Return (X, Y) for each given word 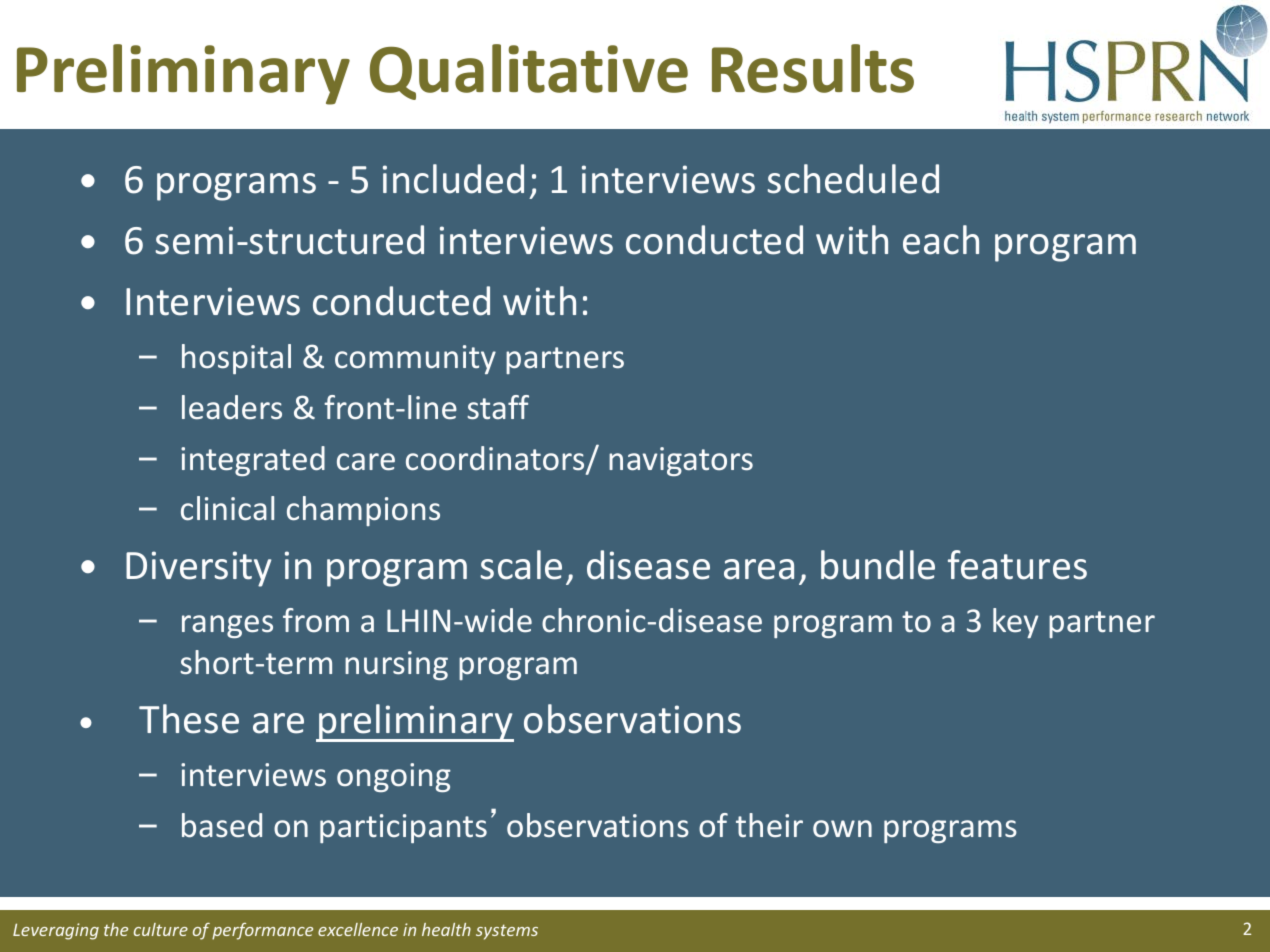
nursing (396, 665)
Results (813, 68)
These (189, 719)
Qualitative (529, 72)
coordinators (496, 459)
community (415, 359)
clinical (227, 508)
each (941, 240)
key (1015, 623)
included (453, 179)
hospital (236, 359)
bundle (878, 565)
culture (161, 929)
